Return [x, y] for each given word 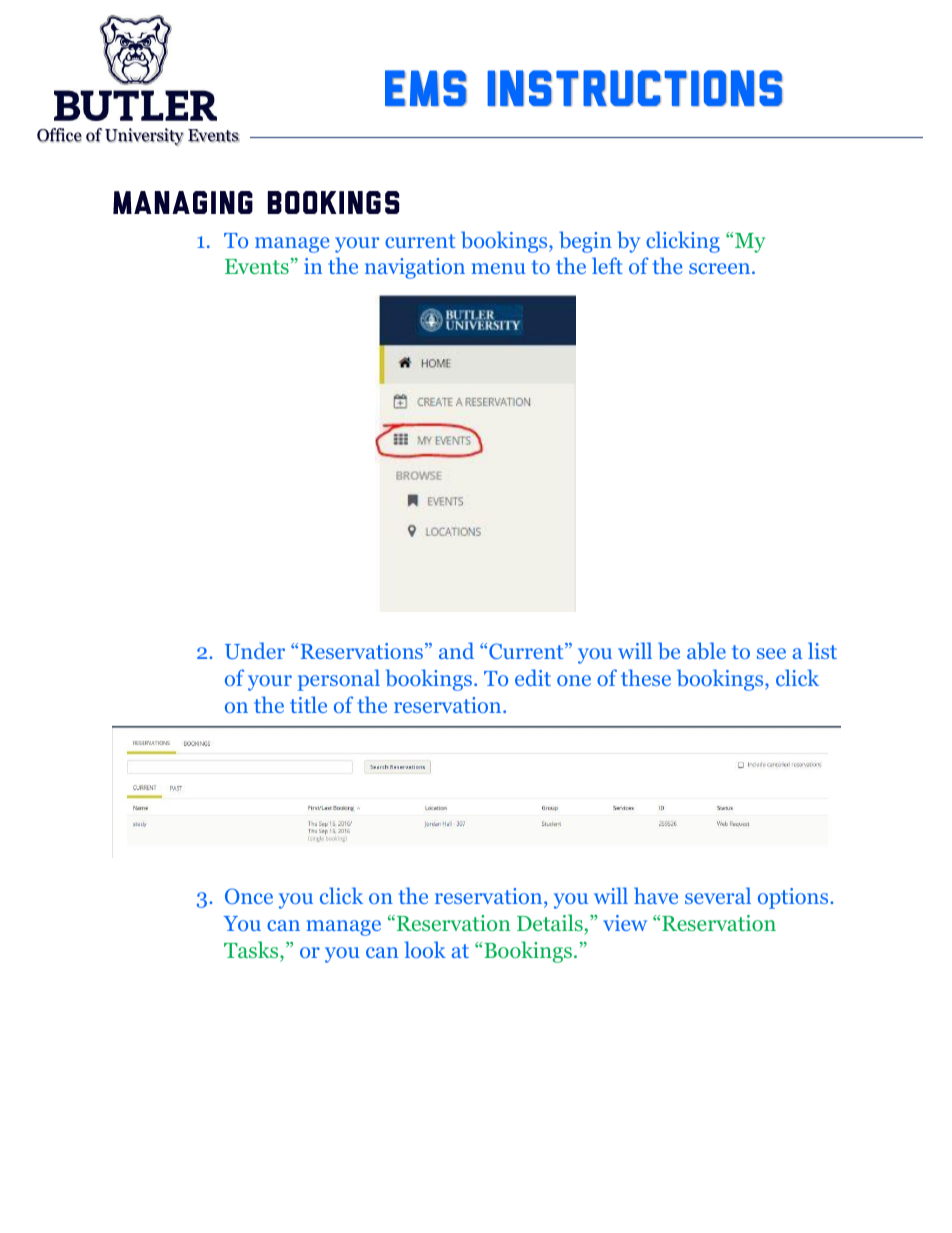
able [706, 651]
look [425, 949]
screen [721, 268]
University [144, 137]
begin [585, 242]
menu [499, 268]
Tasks [252, 949]
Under [255, 650]
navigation [415, 268]
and [456, 650]
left [607, 265]
